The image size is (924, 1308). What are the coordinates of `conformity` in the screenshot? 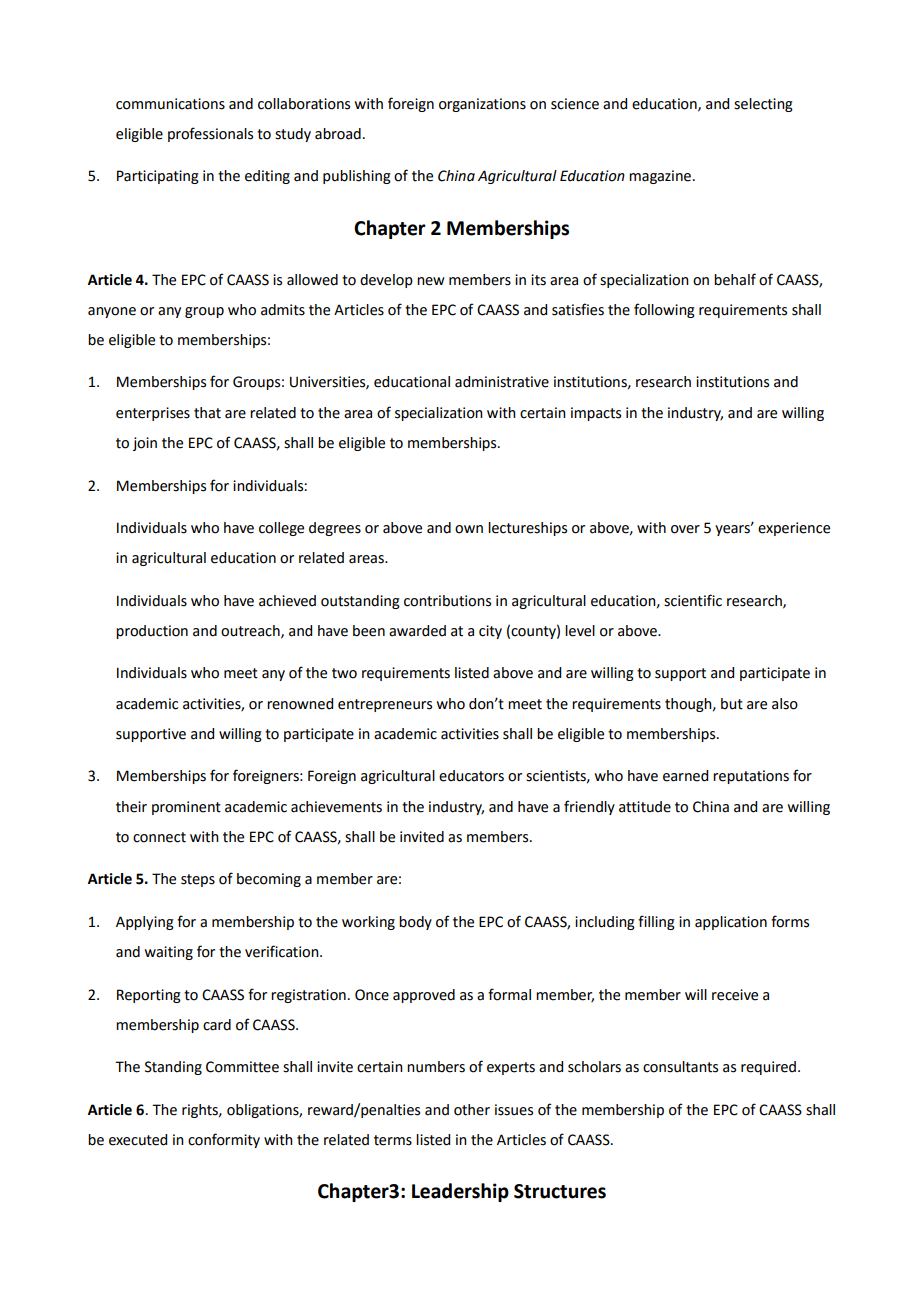 It's located at (224, 1140).
